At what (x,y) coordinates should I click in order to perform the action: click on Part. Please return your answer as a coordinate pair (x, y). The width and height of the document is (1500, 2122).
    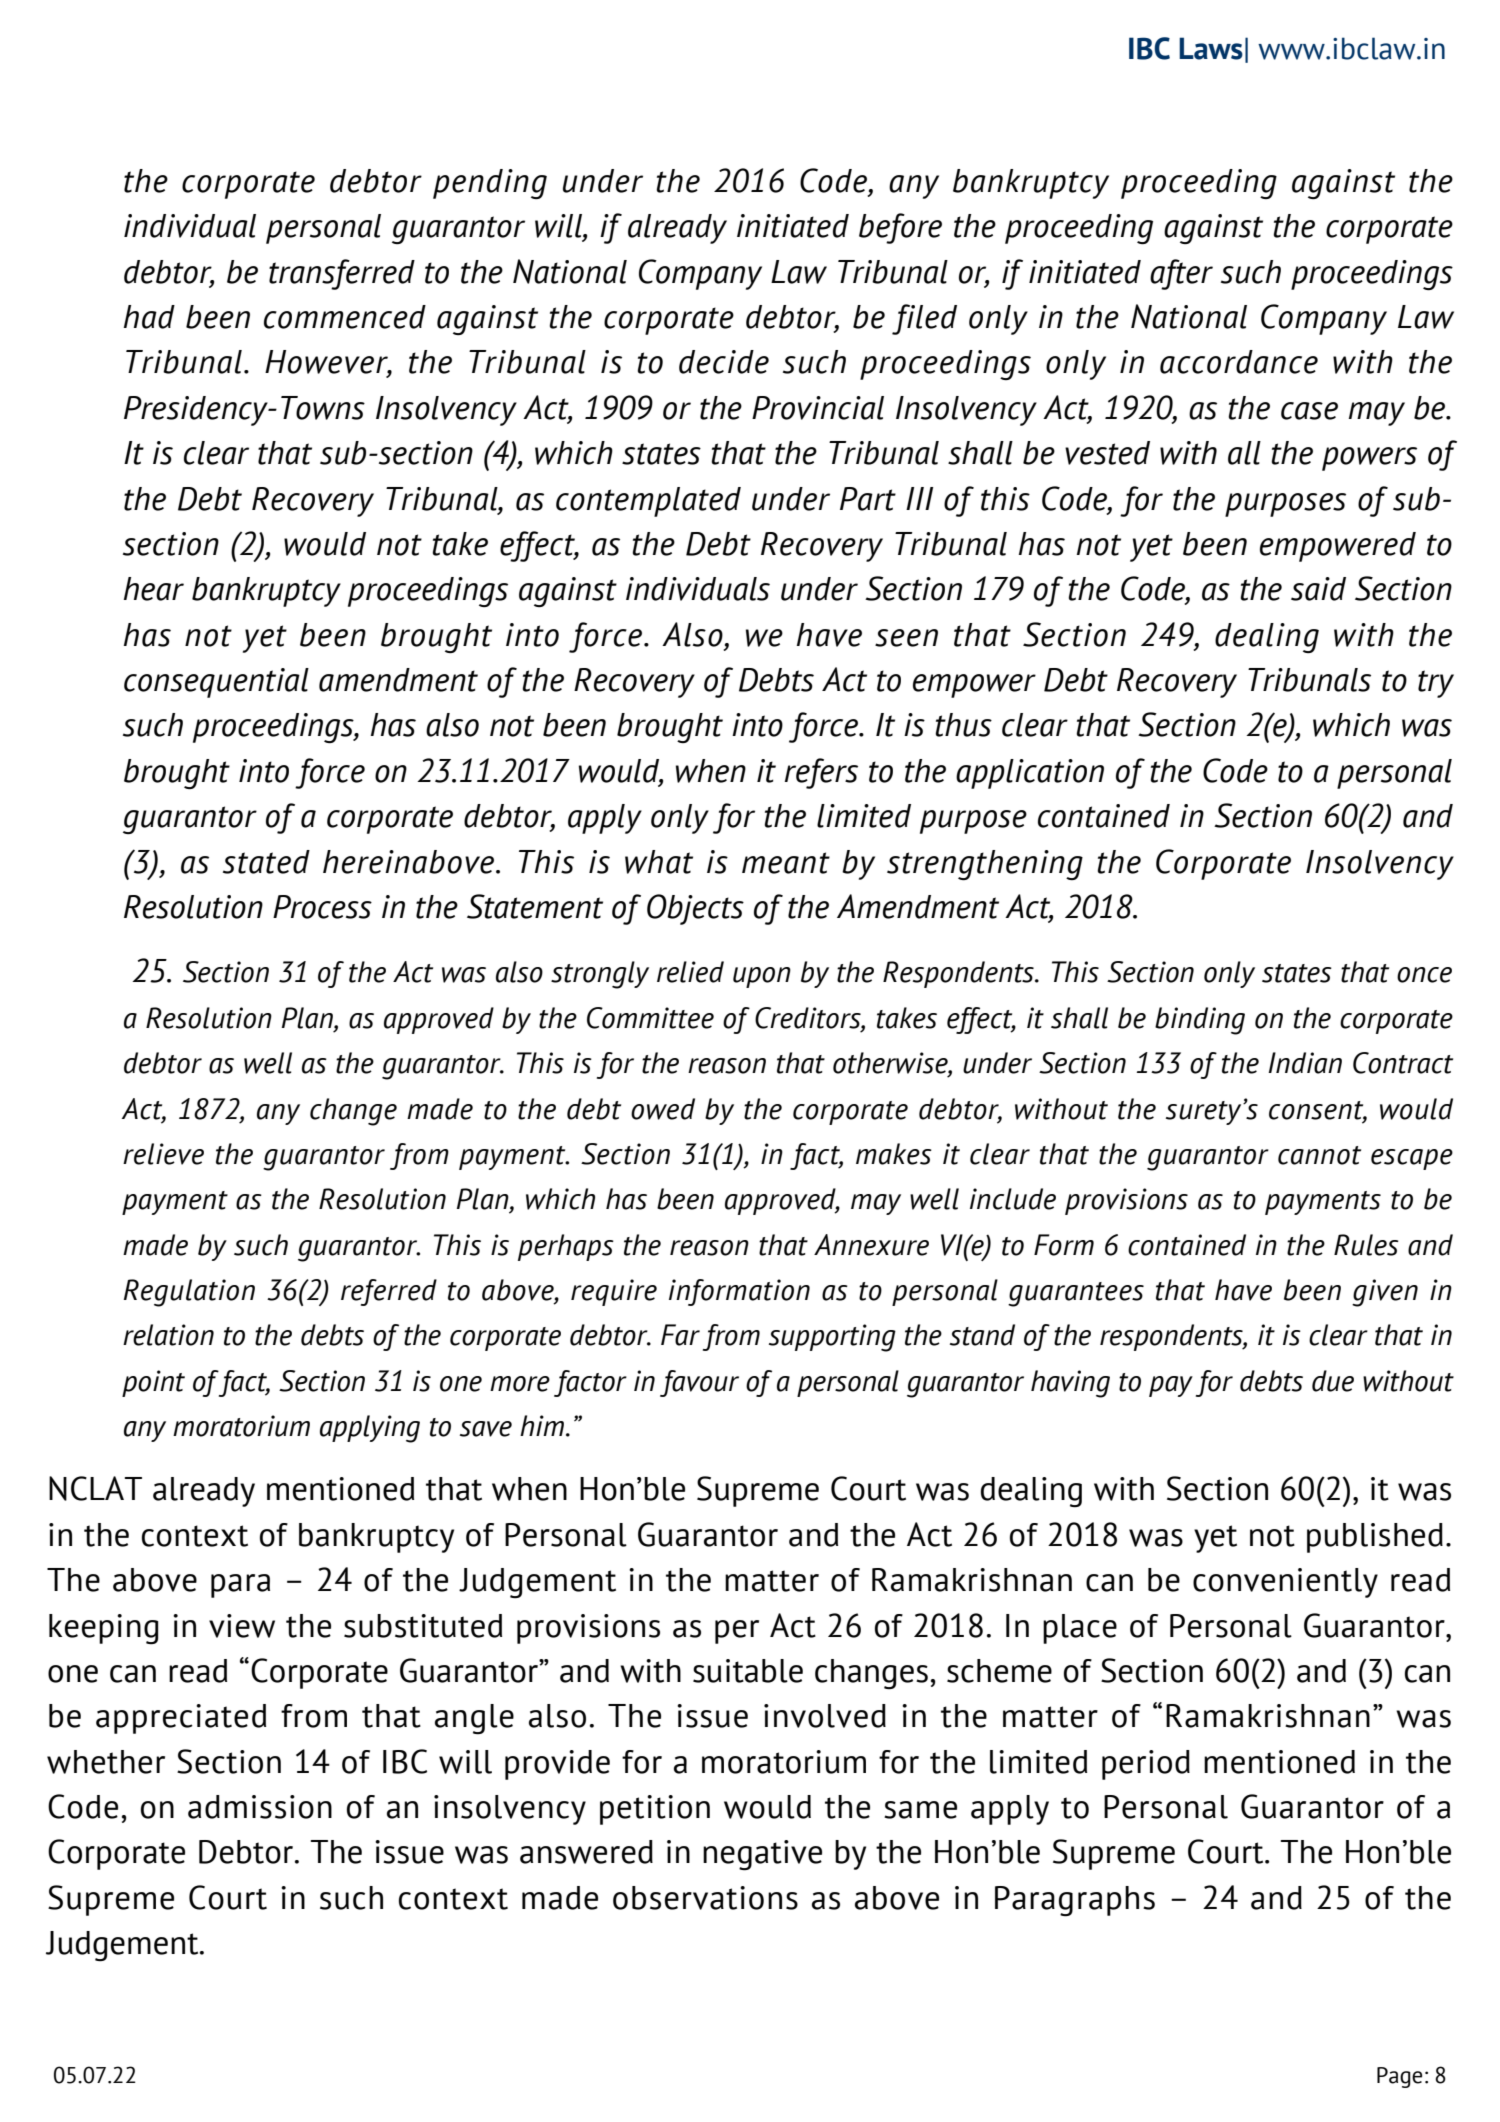
    Looking at the image, I should click on (868, 499).
